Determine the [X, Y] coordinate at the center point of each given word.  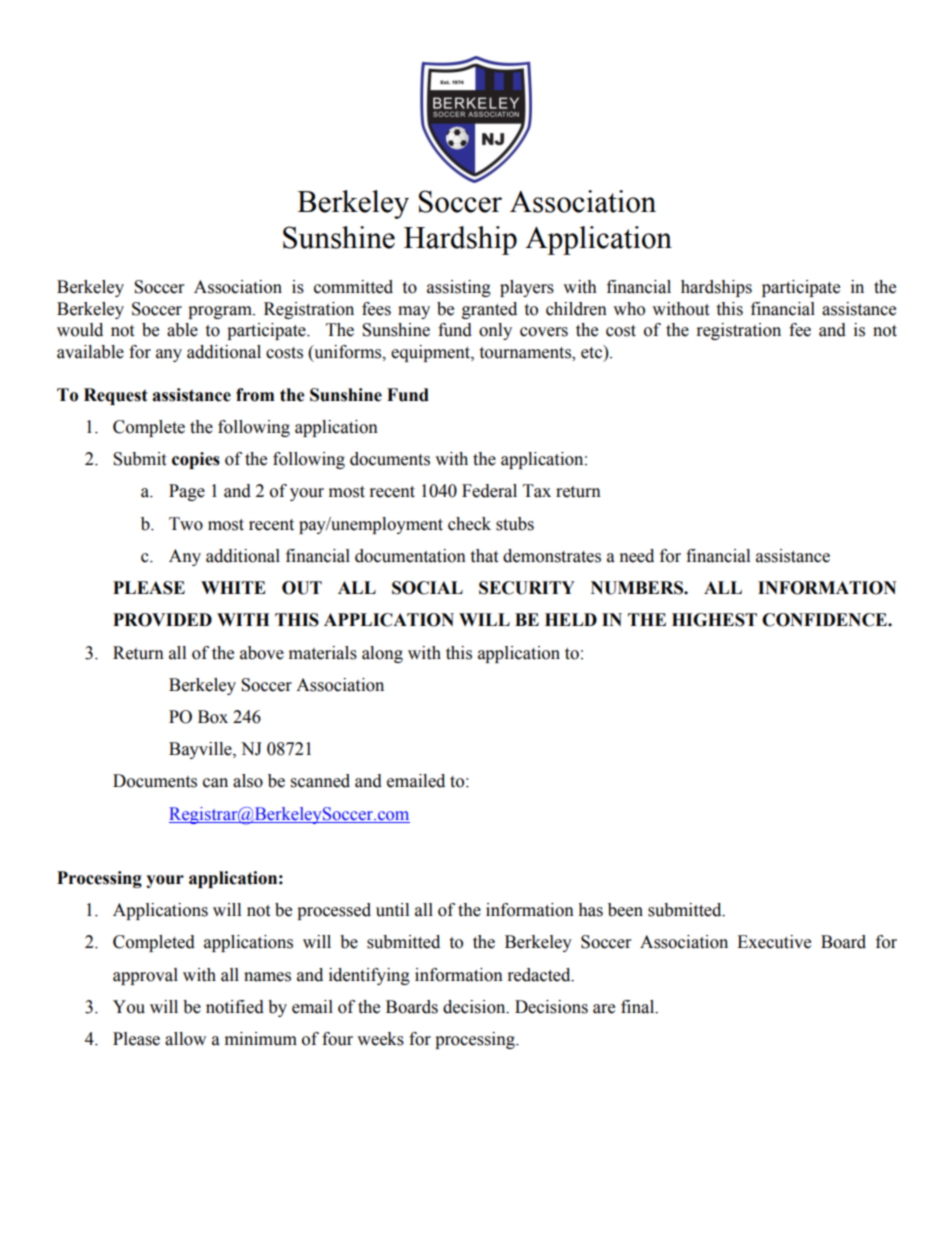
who [629, 309]
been [625, 910]
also [248, 781]
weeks [380, 1039]
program [221, 312]
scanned [320, 781]
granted [489, 310]
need [637, 556]
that [484, 556]
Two [186, 524]
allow [185, 1039]
